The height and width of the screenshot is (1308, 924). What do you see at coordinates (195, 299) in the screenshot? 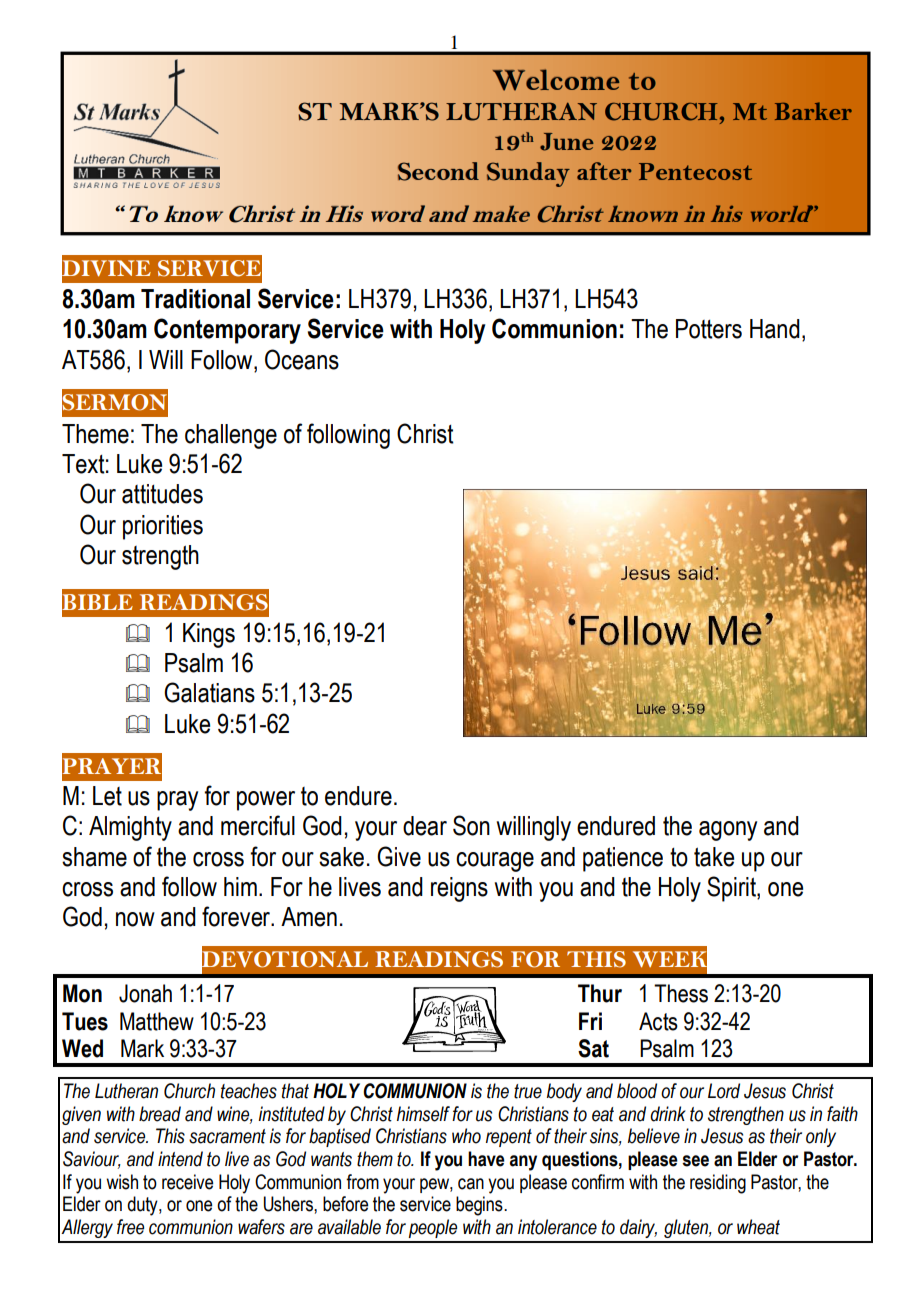
I see `Traditional` at bounding box center [195, 299].
